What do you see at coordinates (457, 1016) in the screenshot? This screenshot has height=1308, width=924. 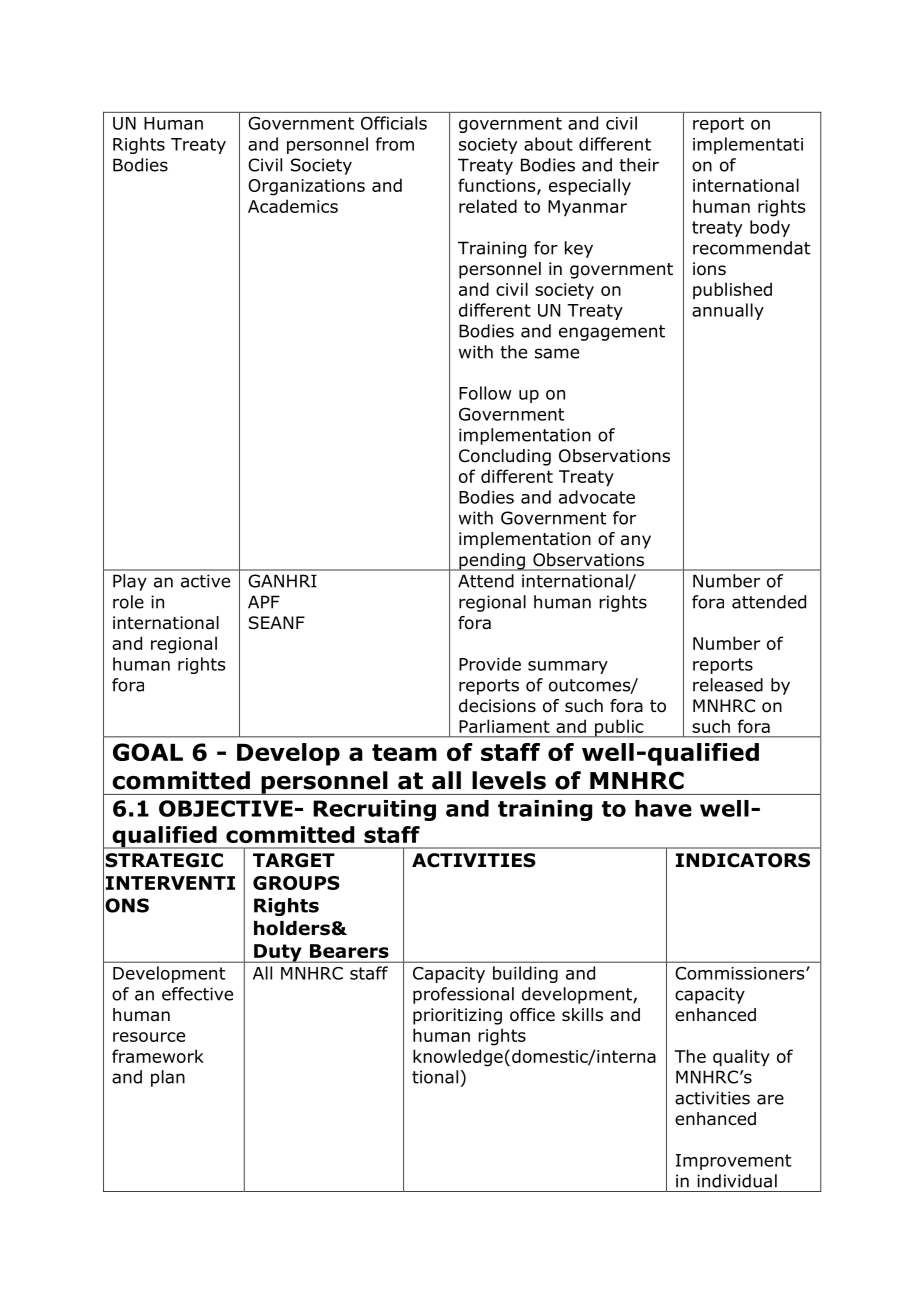 I see `prioritizing` at bounding box center [457, 1016].
